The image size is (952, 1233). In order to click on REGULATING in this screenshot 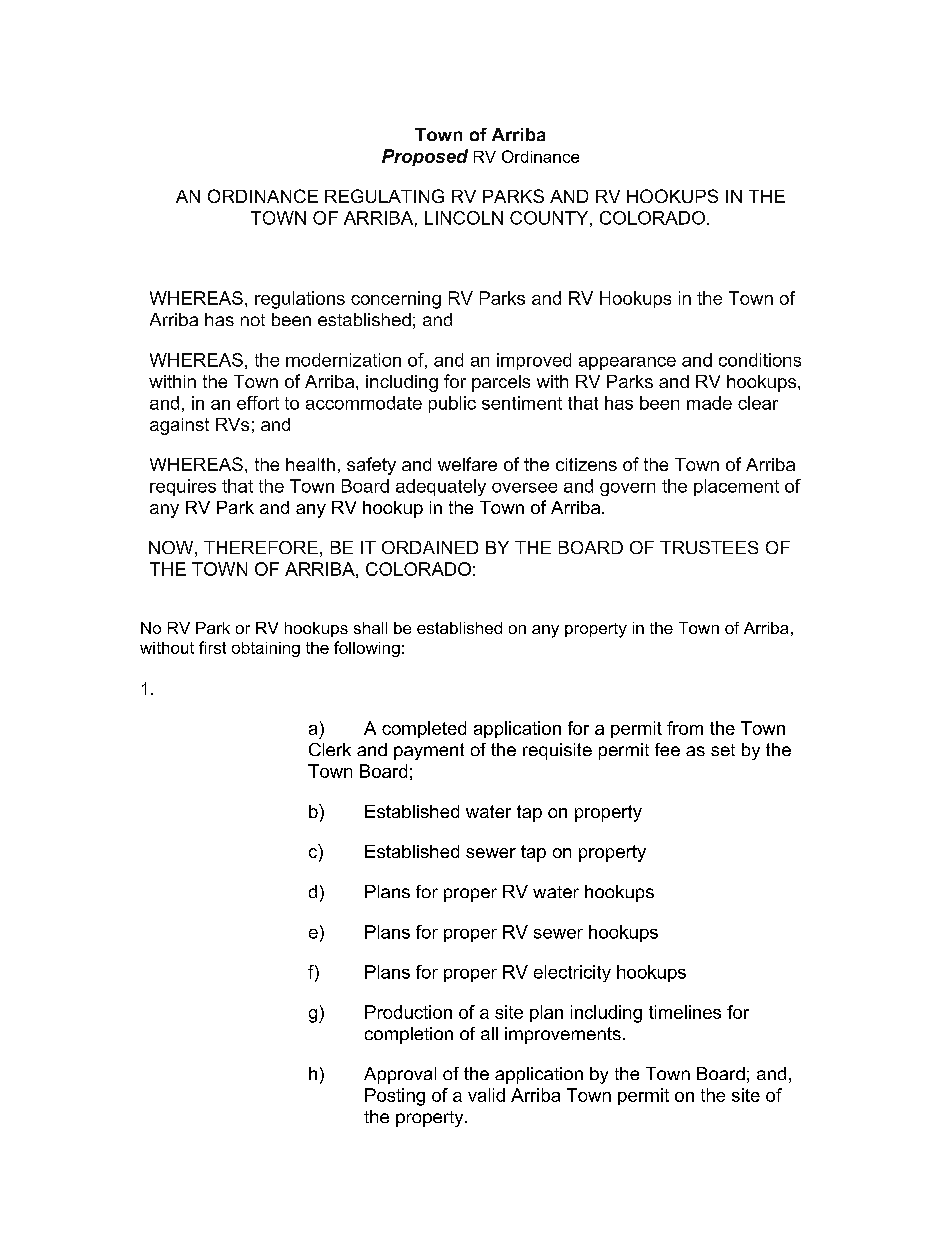, I will do `click(384, 196)`.
